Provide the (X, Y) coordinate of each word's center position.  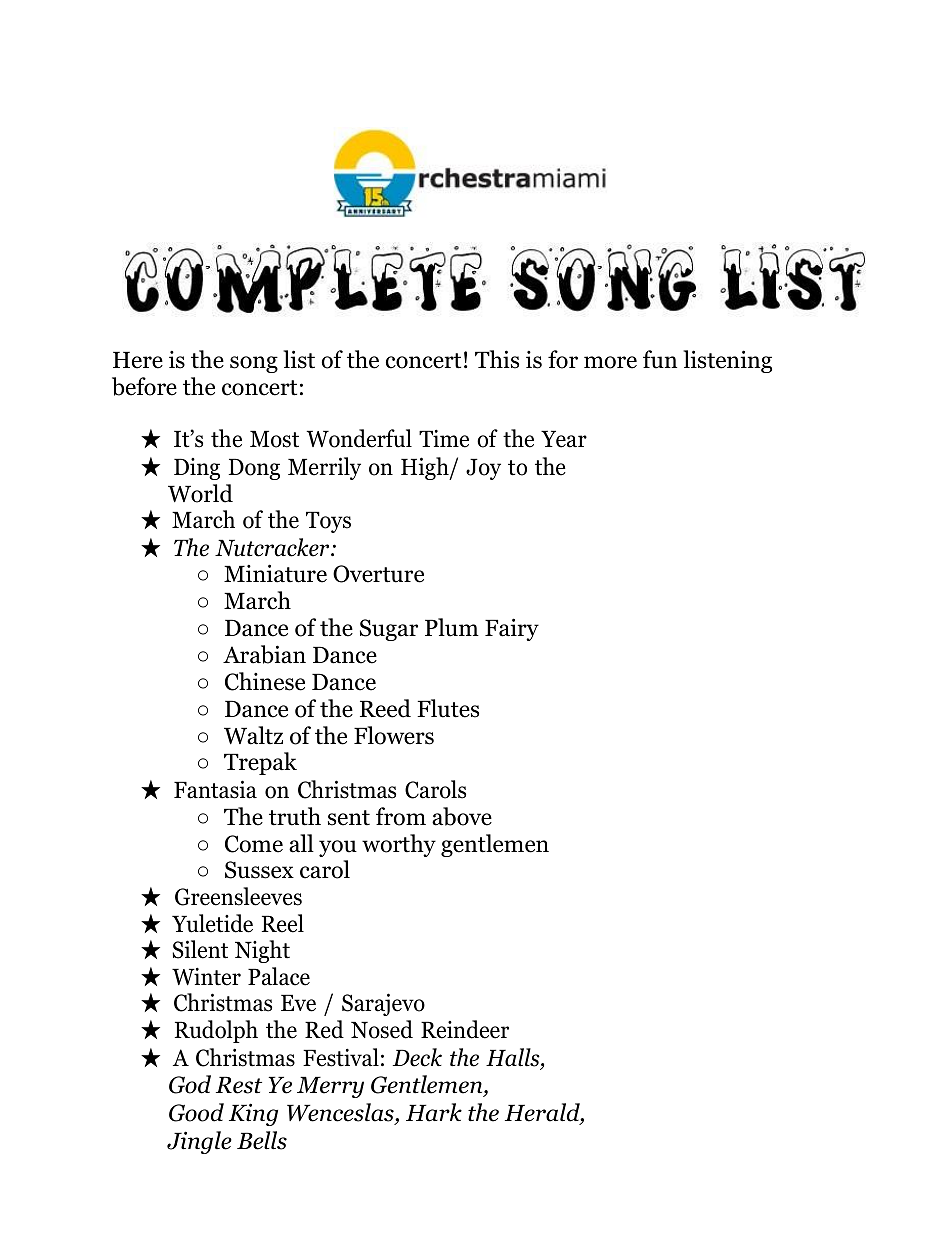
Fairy (512, 629)
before (144, 386)
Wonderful (359, 438)
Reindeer (465, 1029)
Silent (200, 949)
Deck (417, 1057)
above (462, 816)
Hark (434, 1112)
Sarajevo (383, 1004)
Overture (378, 574)
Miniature (275, 573)
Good (196, 1112)
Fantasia (215, 789)
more (610, 362)
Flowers (394, 735)
